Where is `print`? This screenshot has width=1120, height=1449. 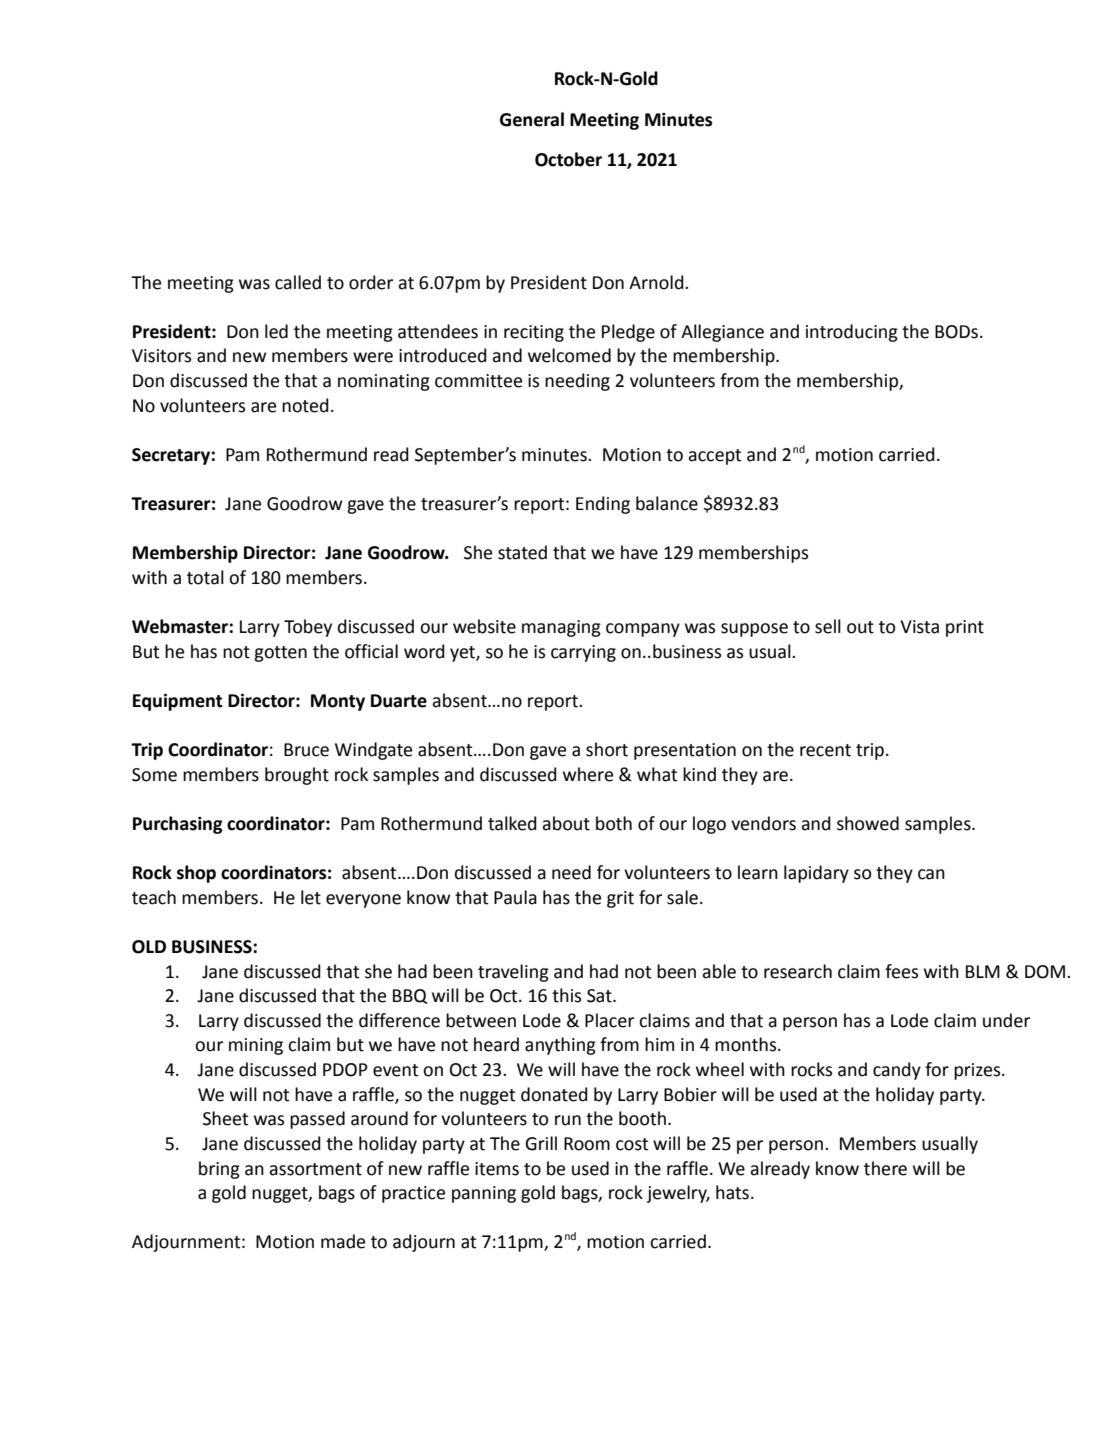
print is located at coordinates (965, 628).
